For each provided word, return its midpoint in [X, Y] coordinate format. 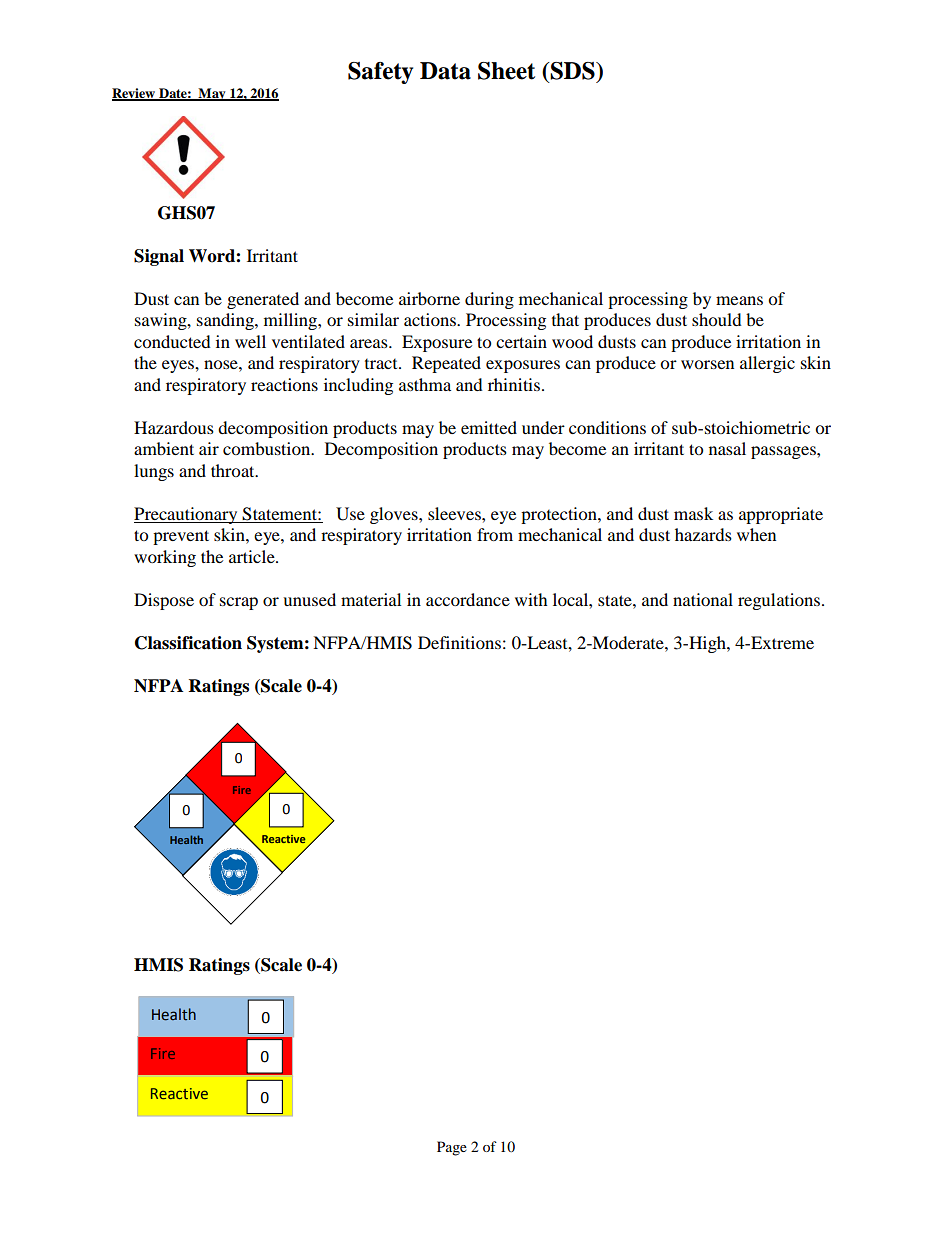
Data [445, 71]
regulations [780, 601]
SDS [572, 71]
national [703, 599]
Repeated [446, 364]
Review [135, 94]
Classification [188, 643]
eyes [179, 366]
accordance [468, 599]
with [531, 599]
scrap [239, 603]
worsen [707, 364]
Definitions [459, 642]
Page [452, 1148]
